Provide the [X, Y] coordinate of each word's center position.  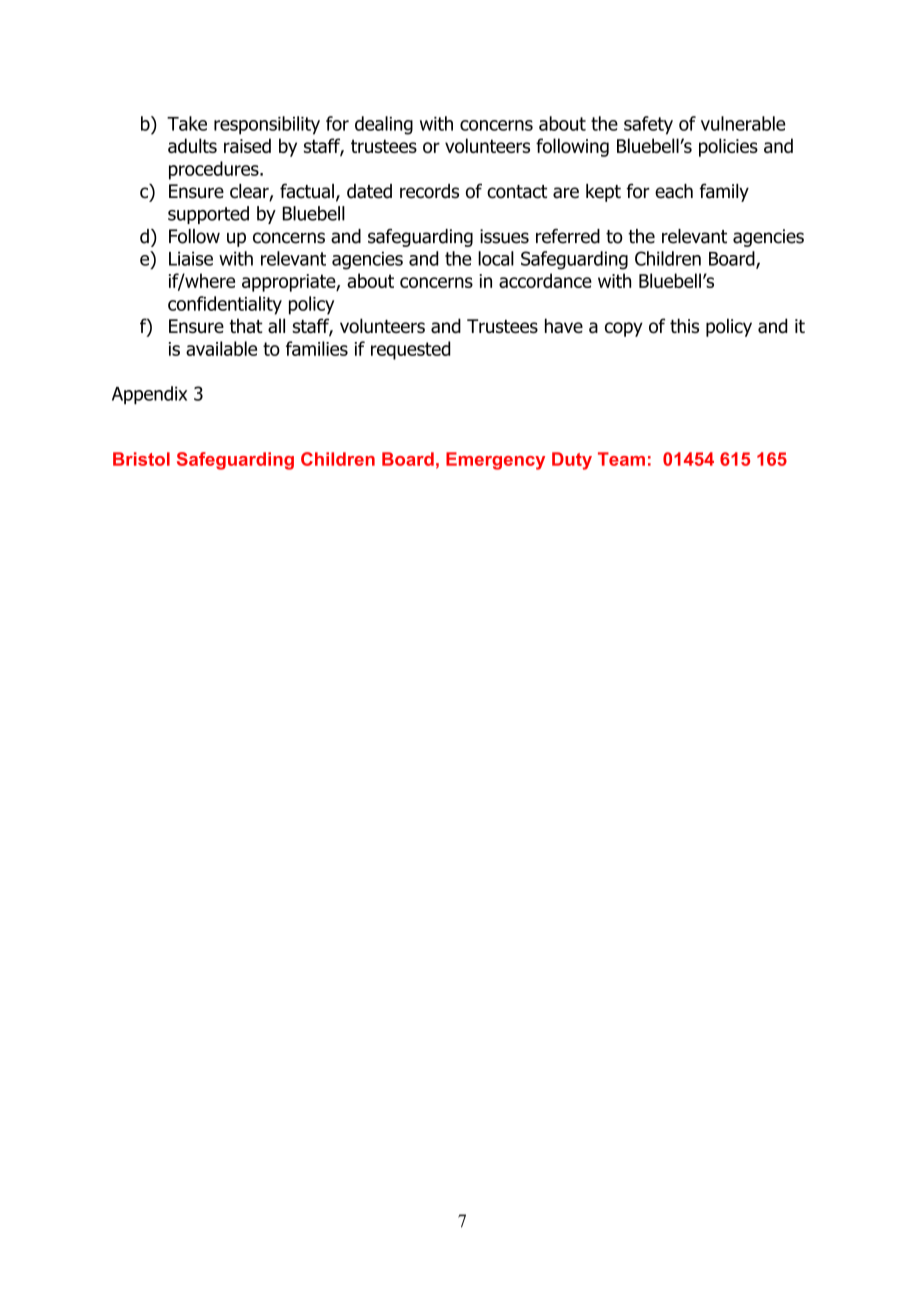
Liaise [191, 258]
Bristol [141, 459]
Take [187, 123]
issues [504, 236]
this [684, 325]
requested [410, 350]
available [221, 348]
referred [568, 236]
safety [648, 125]
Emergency [495, 461]
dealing [384, 125]
